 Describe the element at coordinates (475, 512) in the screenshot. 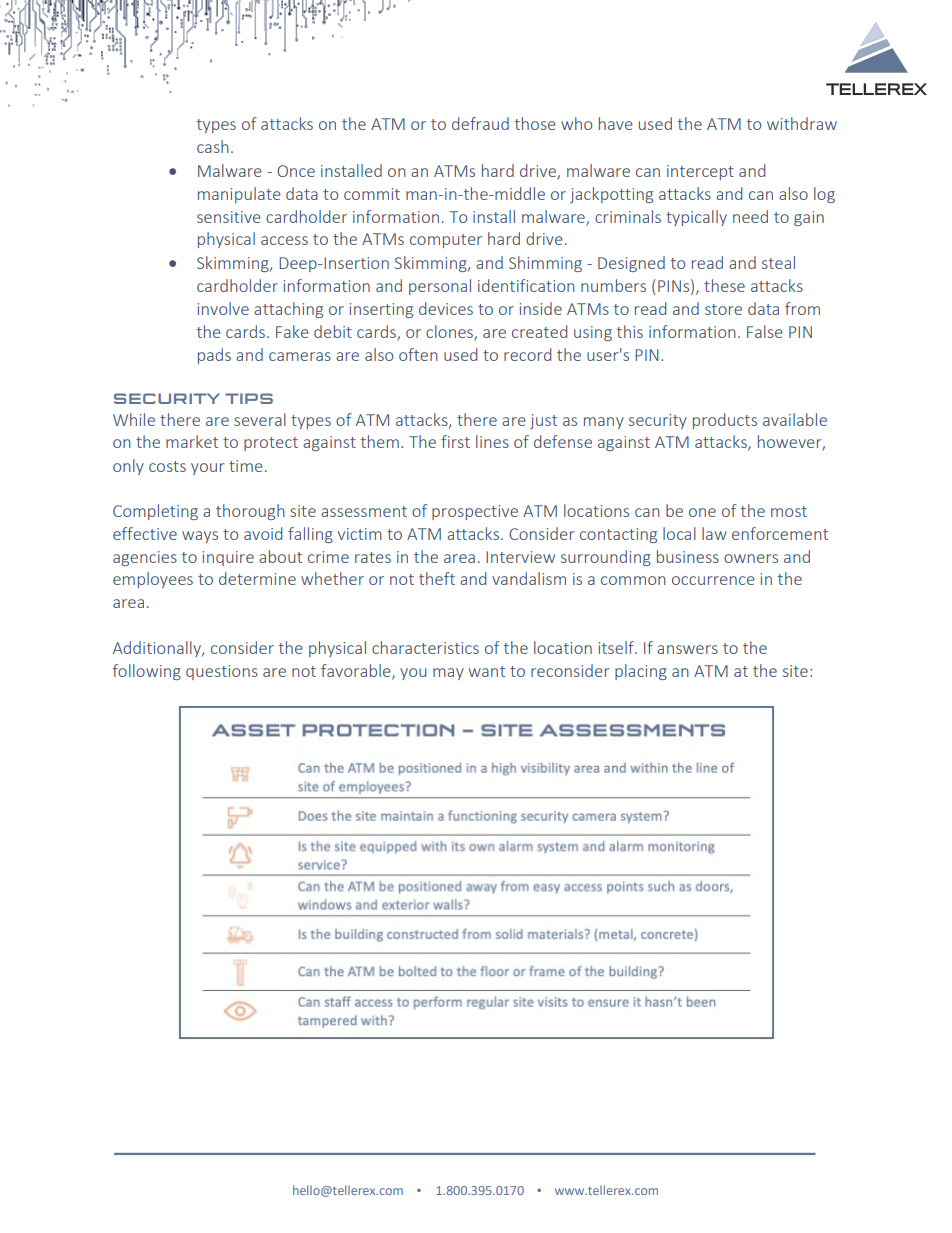

I see `prospective` at that location.
